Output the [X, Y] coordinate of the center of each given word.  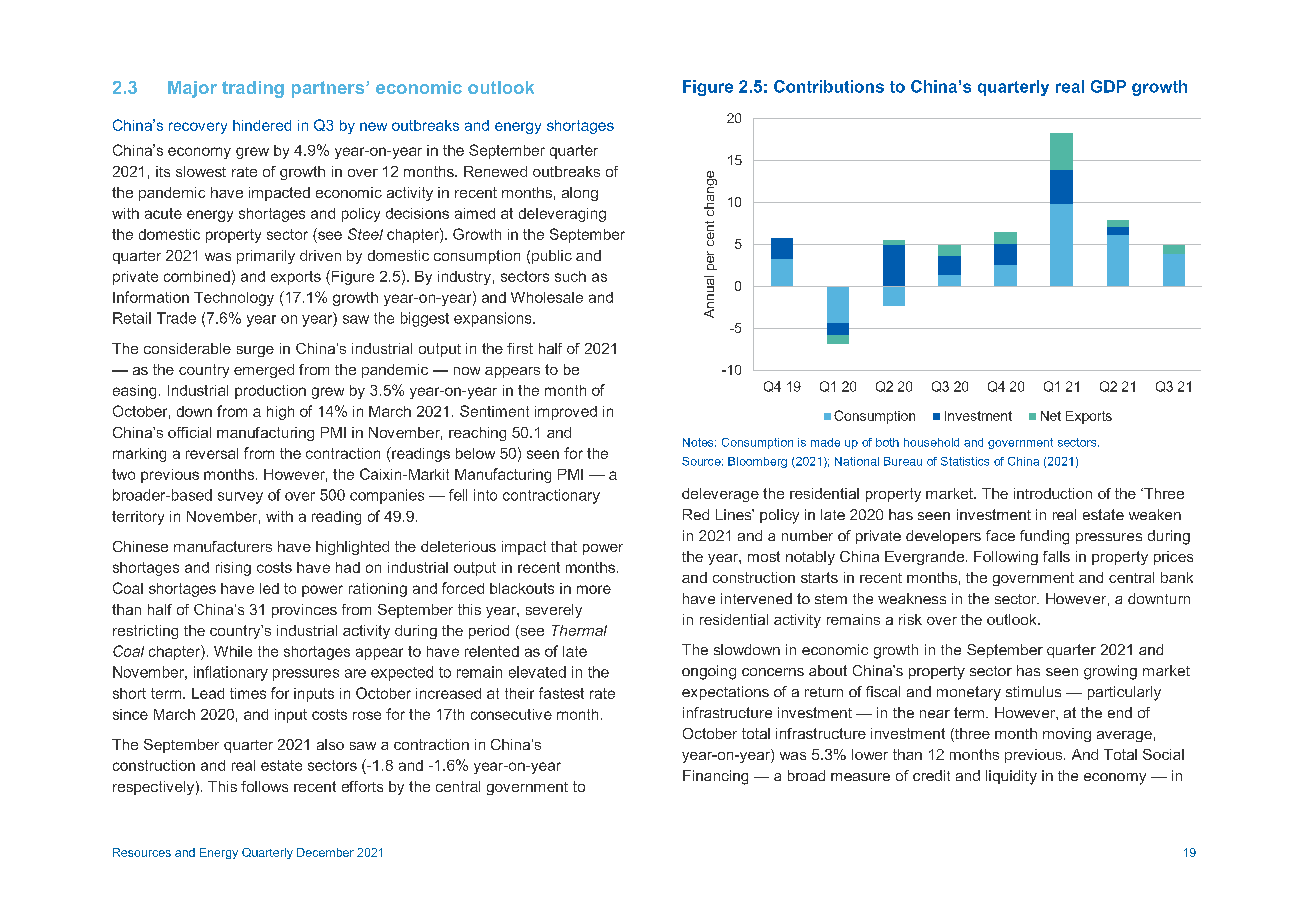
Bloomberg [757, 462]
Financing [715, 777]
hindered [262, 125]
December [325, 852]
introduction [1053, 493]
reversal [212, 453]
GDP [1108, 86]
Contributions [829, 86]
